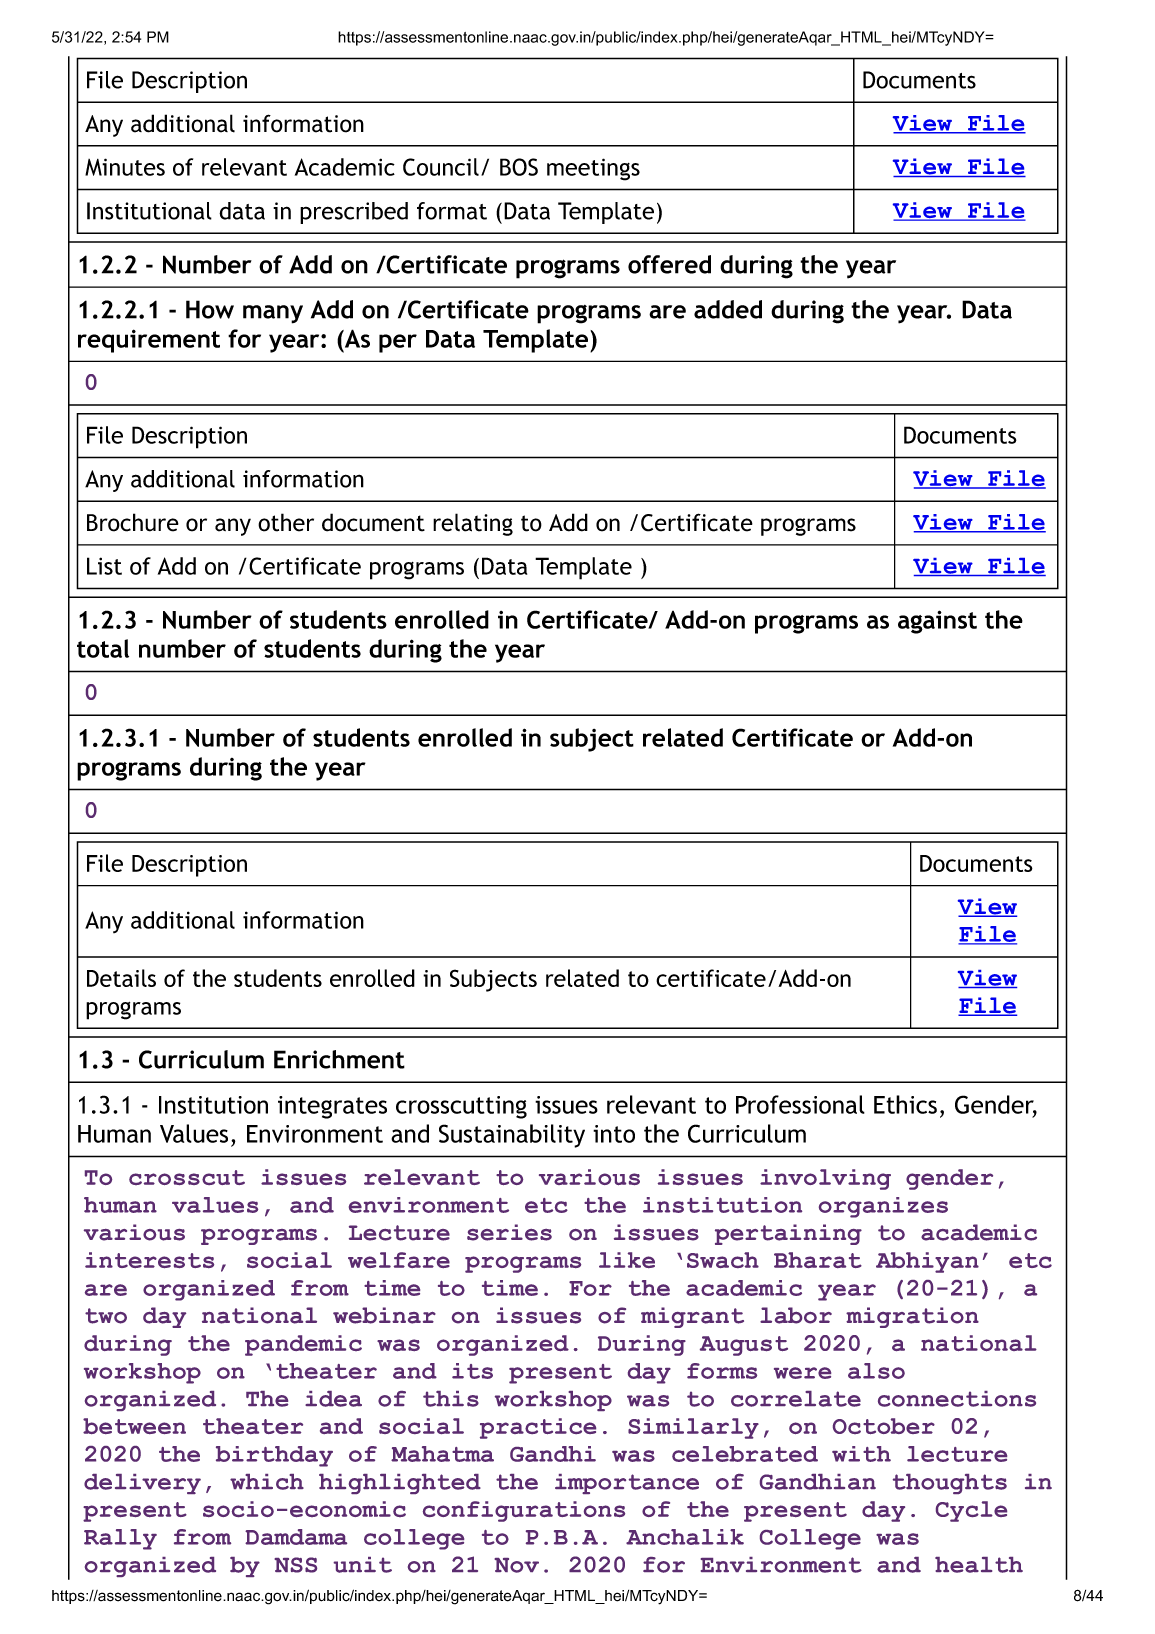  I want to click on which, so click(267, 1482).
